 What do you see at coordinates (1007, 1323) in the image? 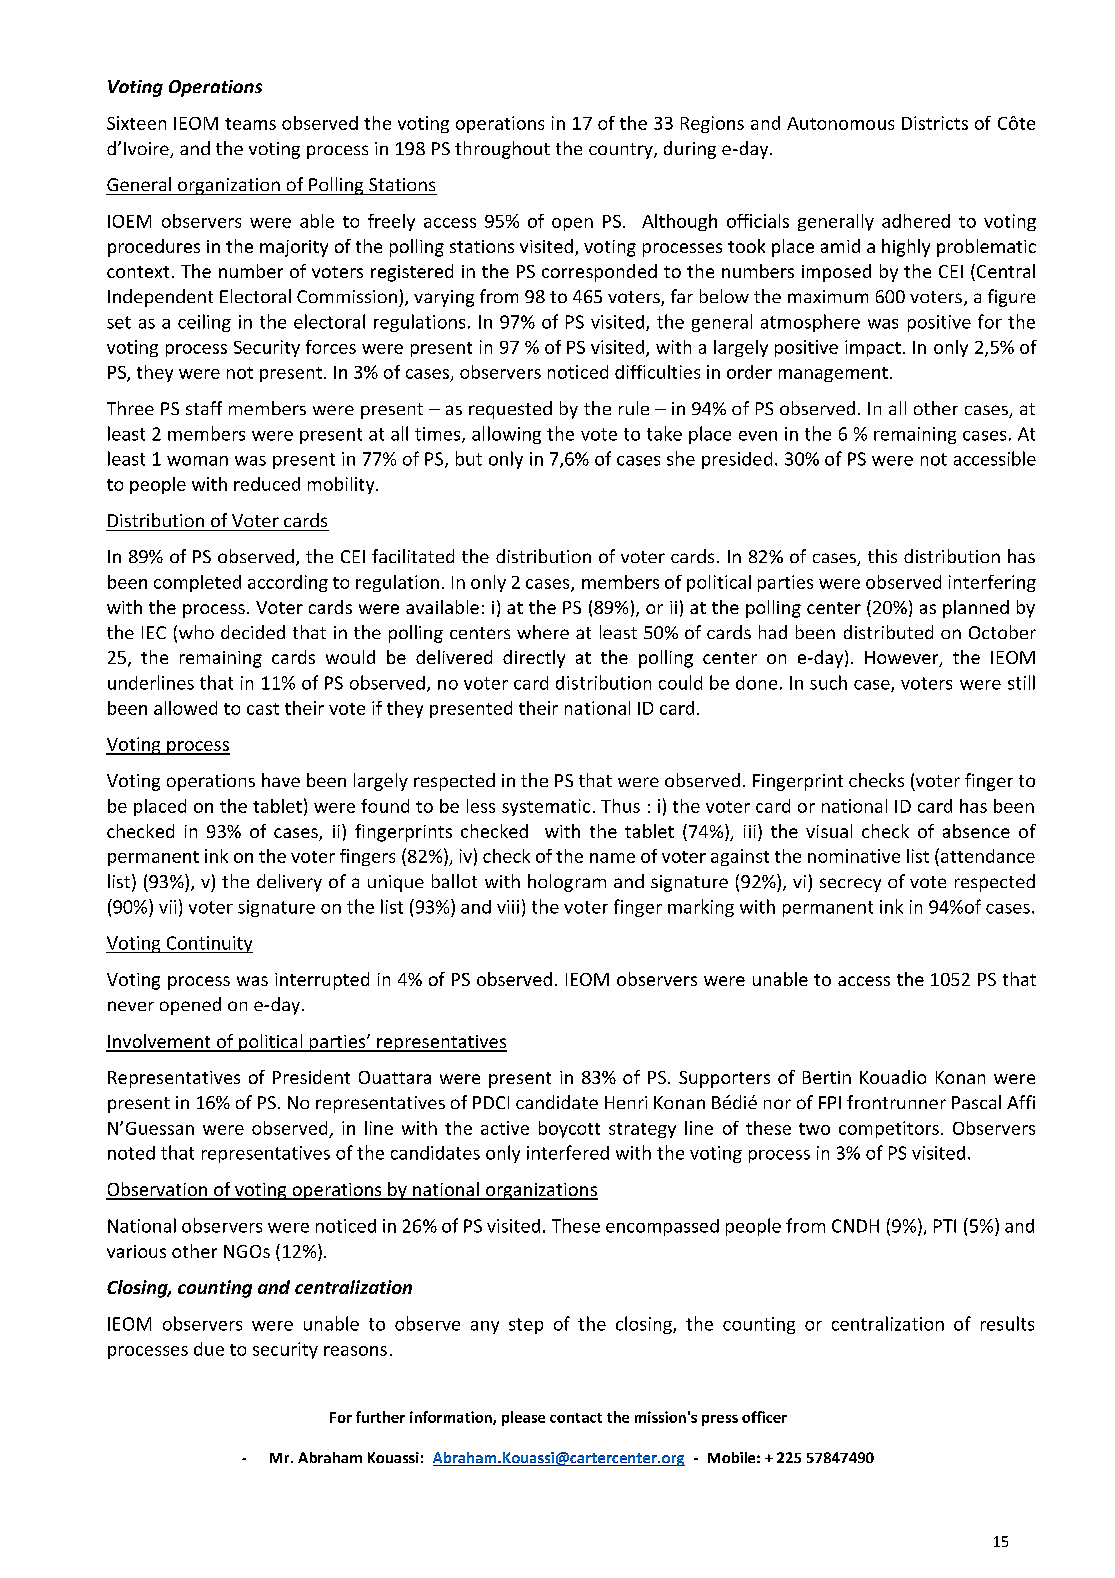
I see `results` at bounding box center [1007, 1323].
